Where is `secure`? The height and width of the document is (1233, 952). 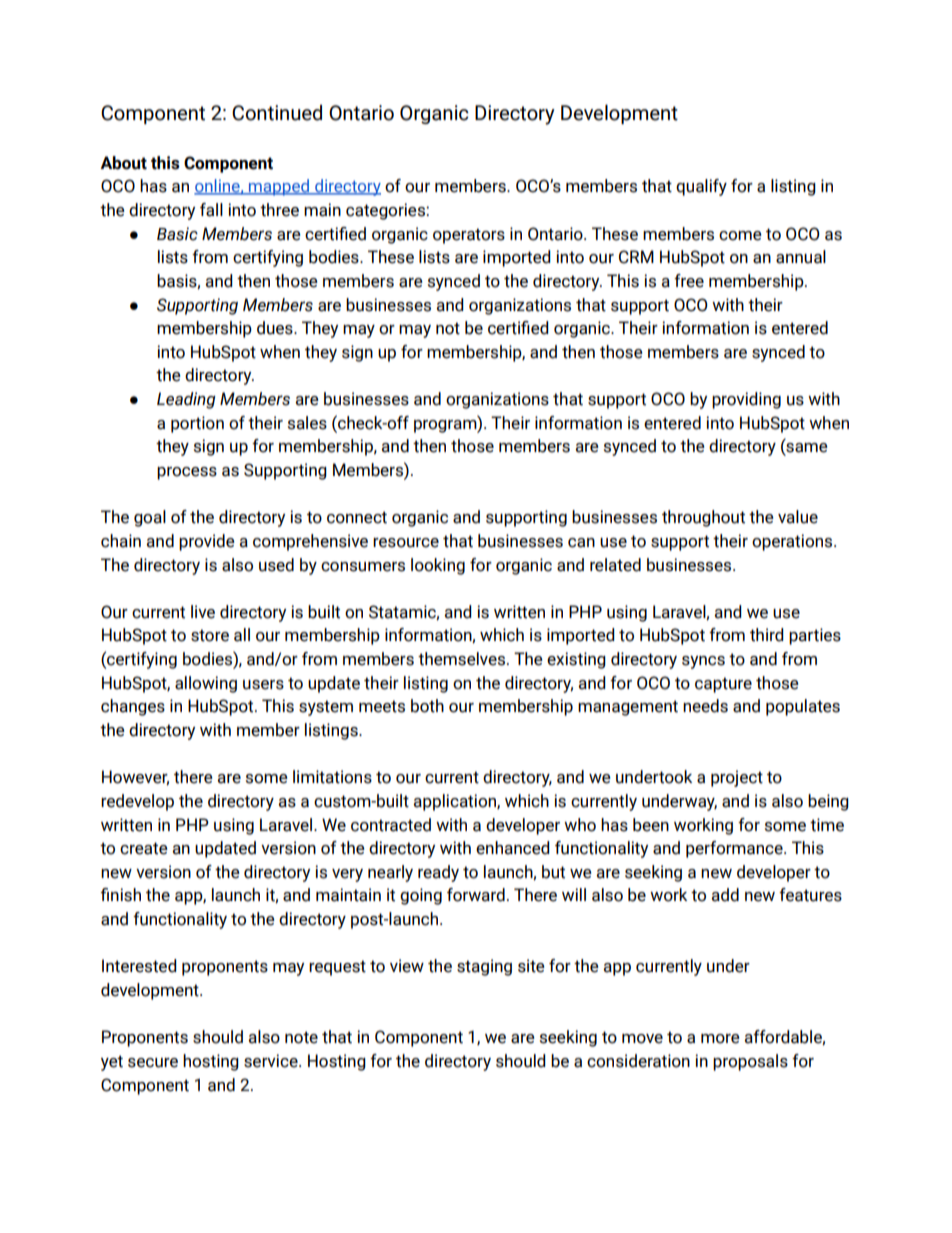
secure is located at coordinates (153, 1063).
